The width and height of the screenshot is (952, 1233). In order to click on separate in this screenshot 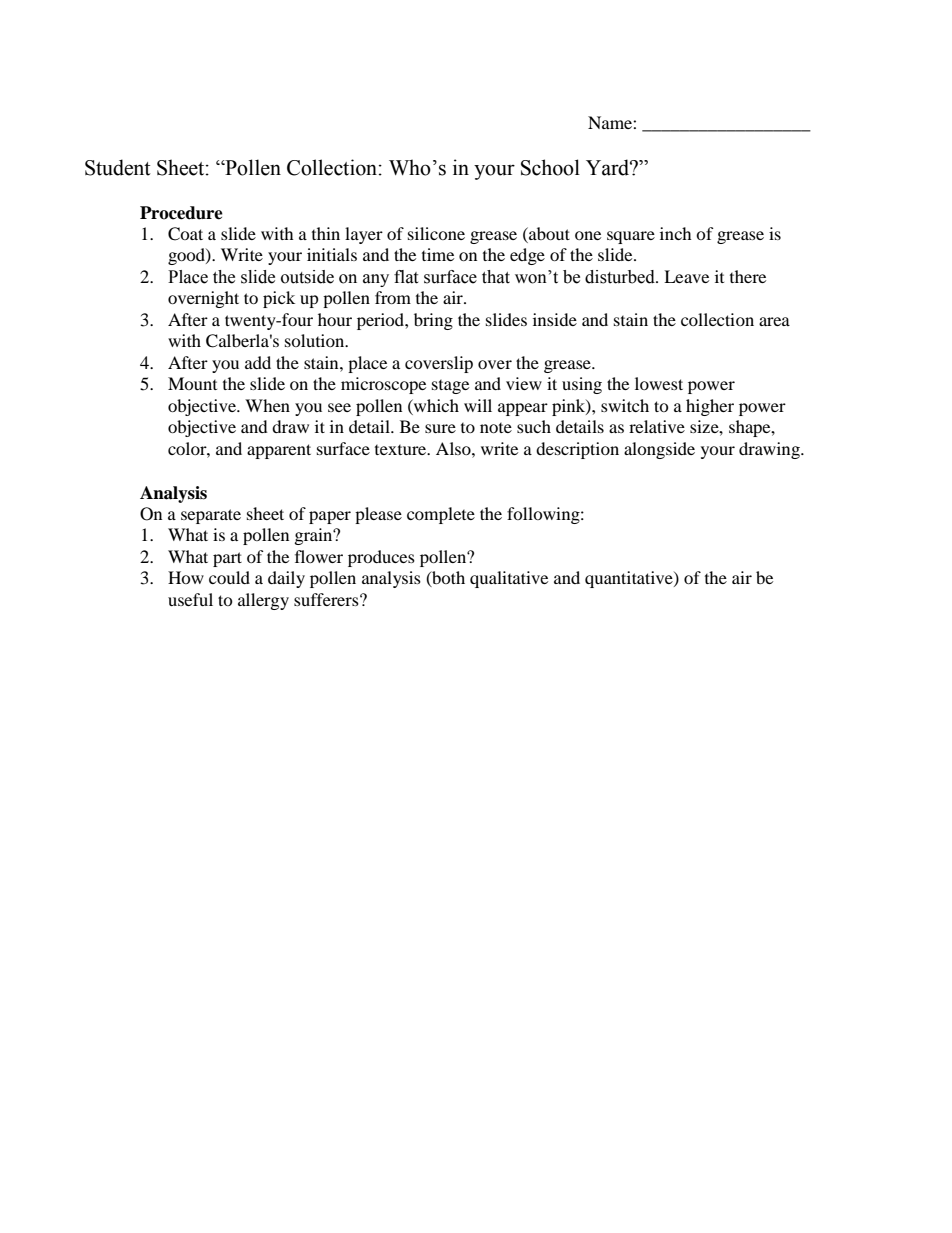, I will do `click(211, 516)`.
